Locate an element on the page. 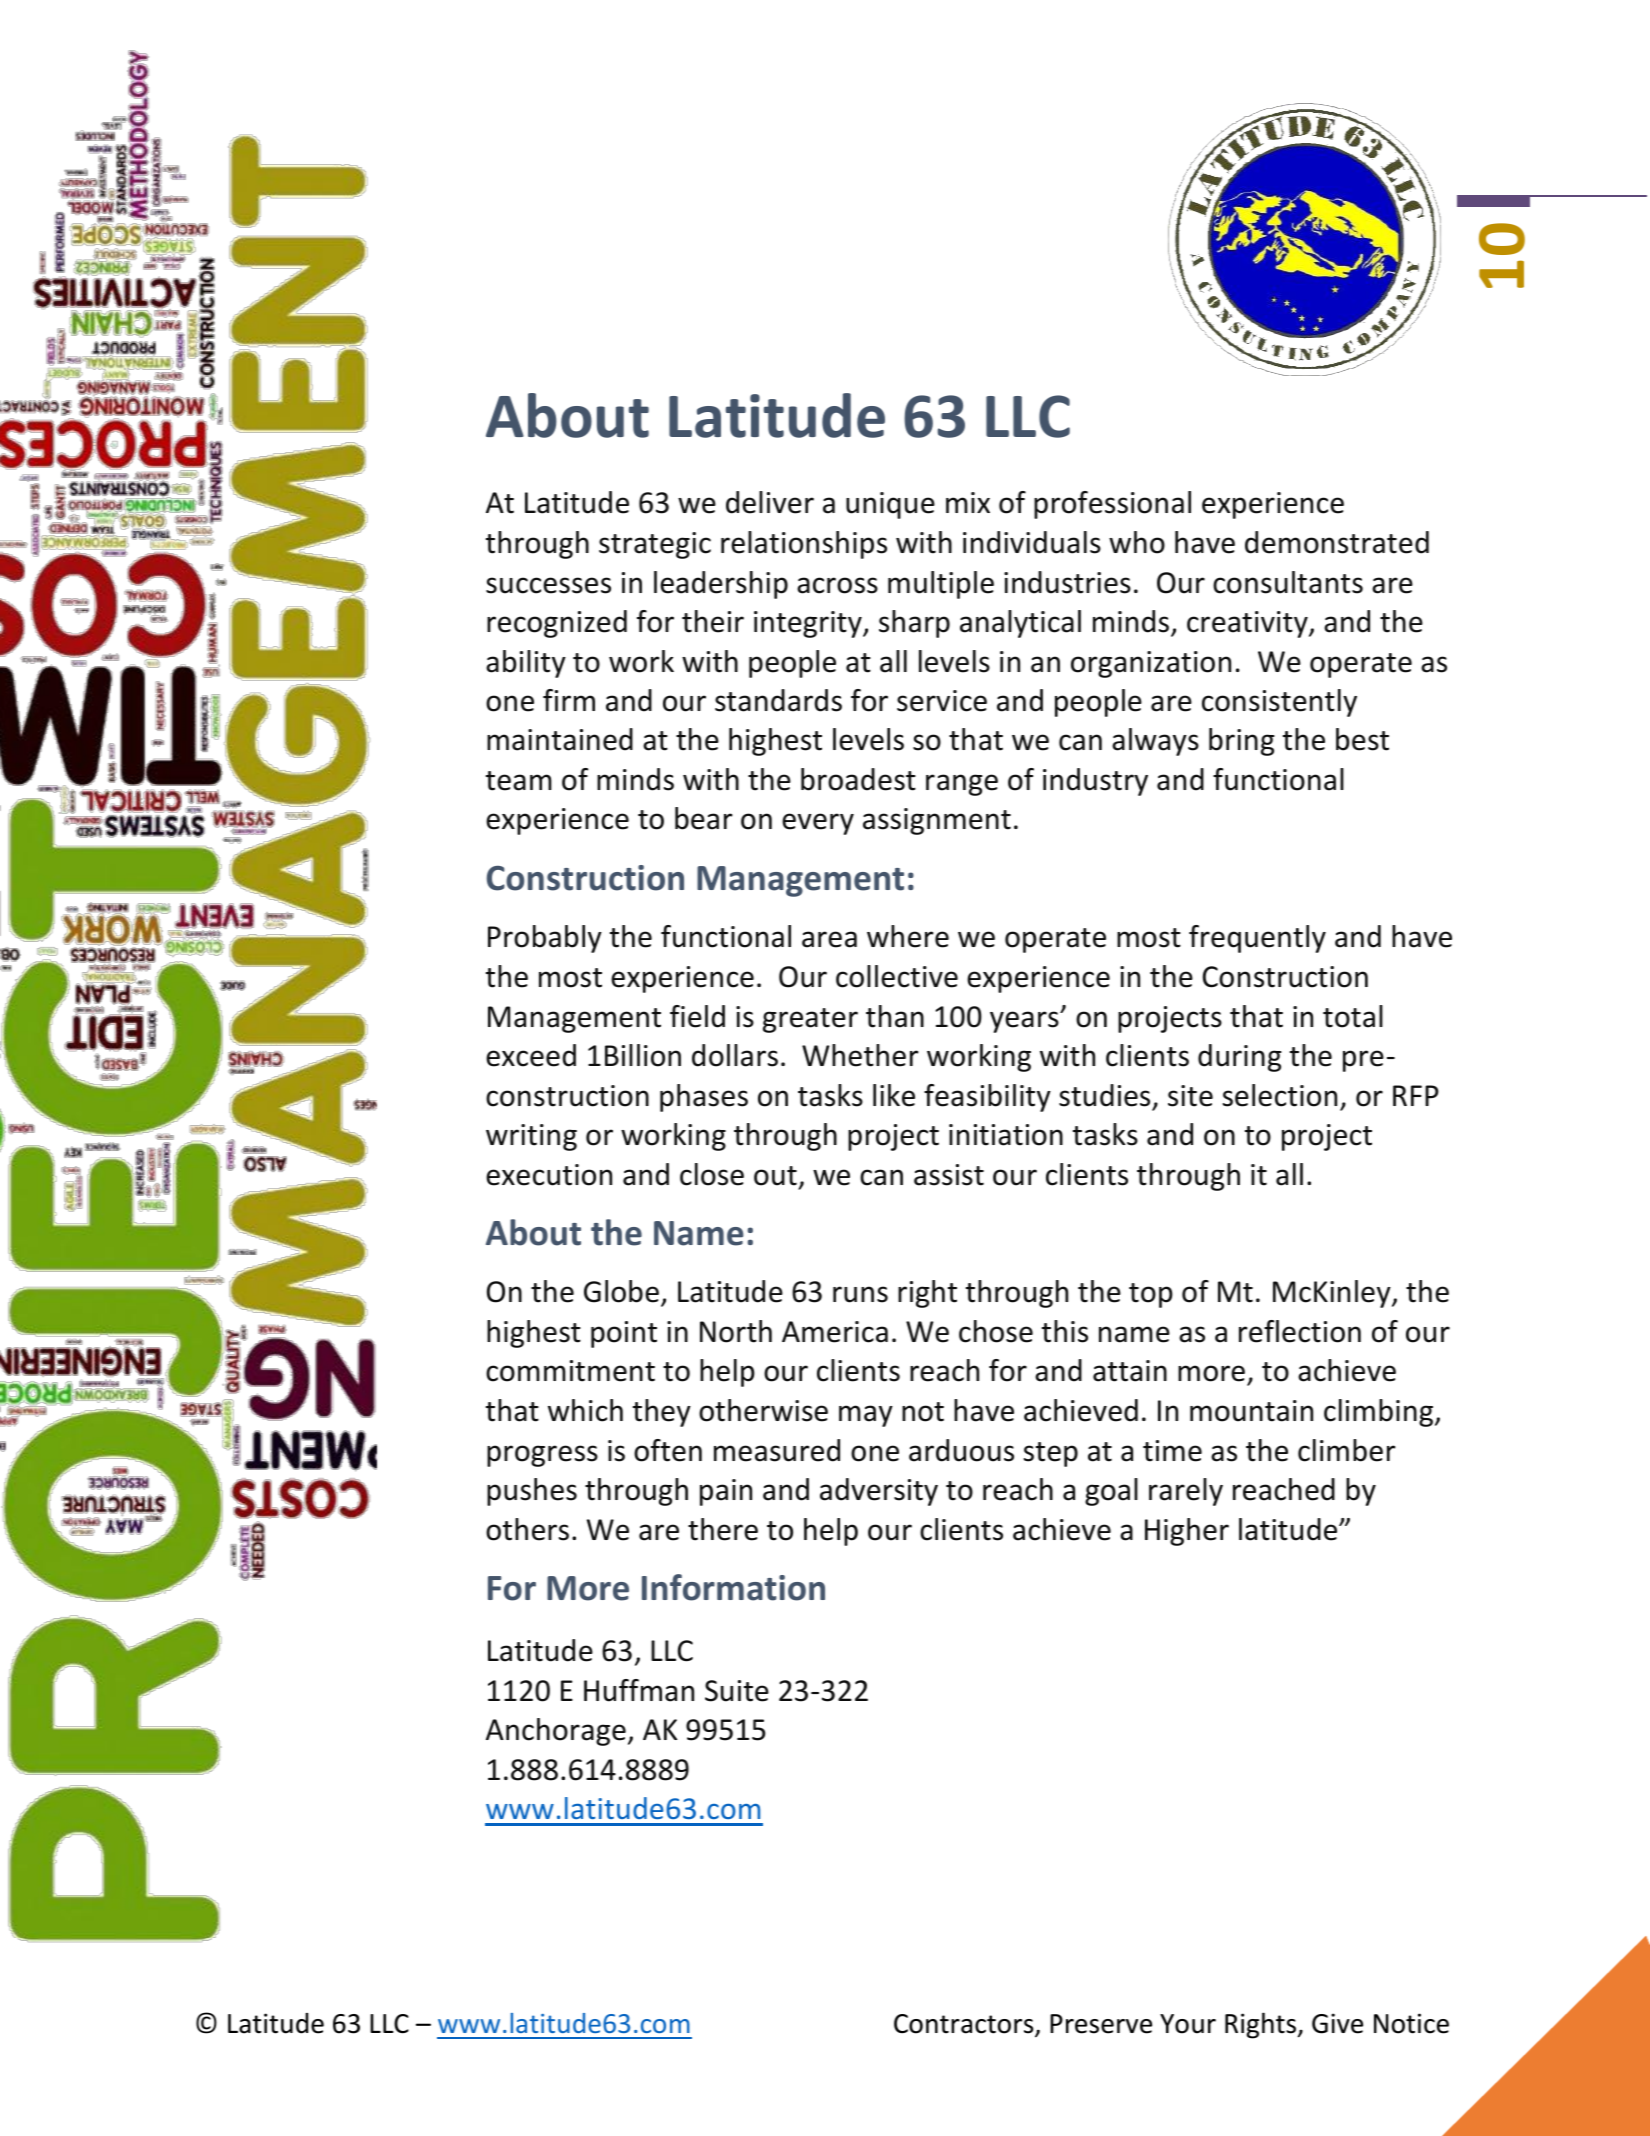  multiple is located at coordinates (941, 585).
